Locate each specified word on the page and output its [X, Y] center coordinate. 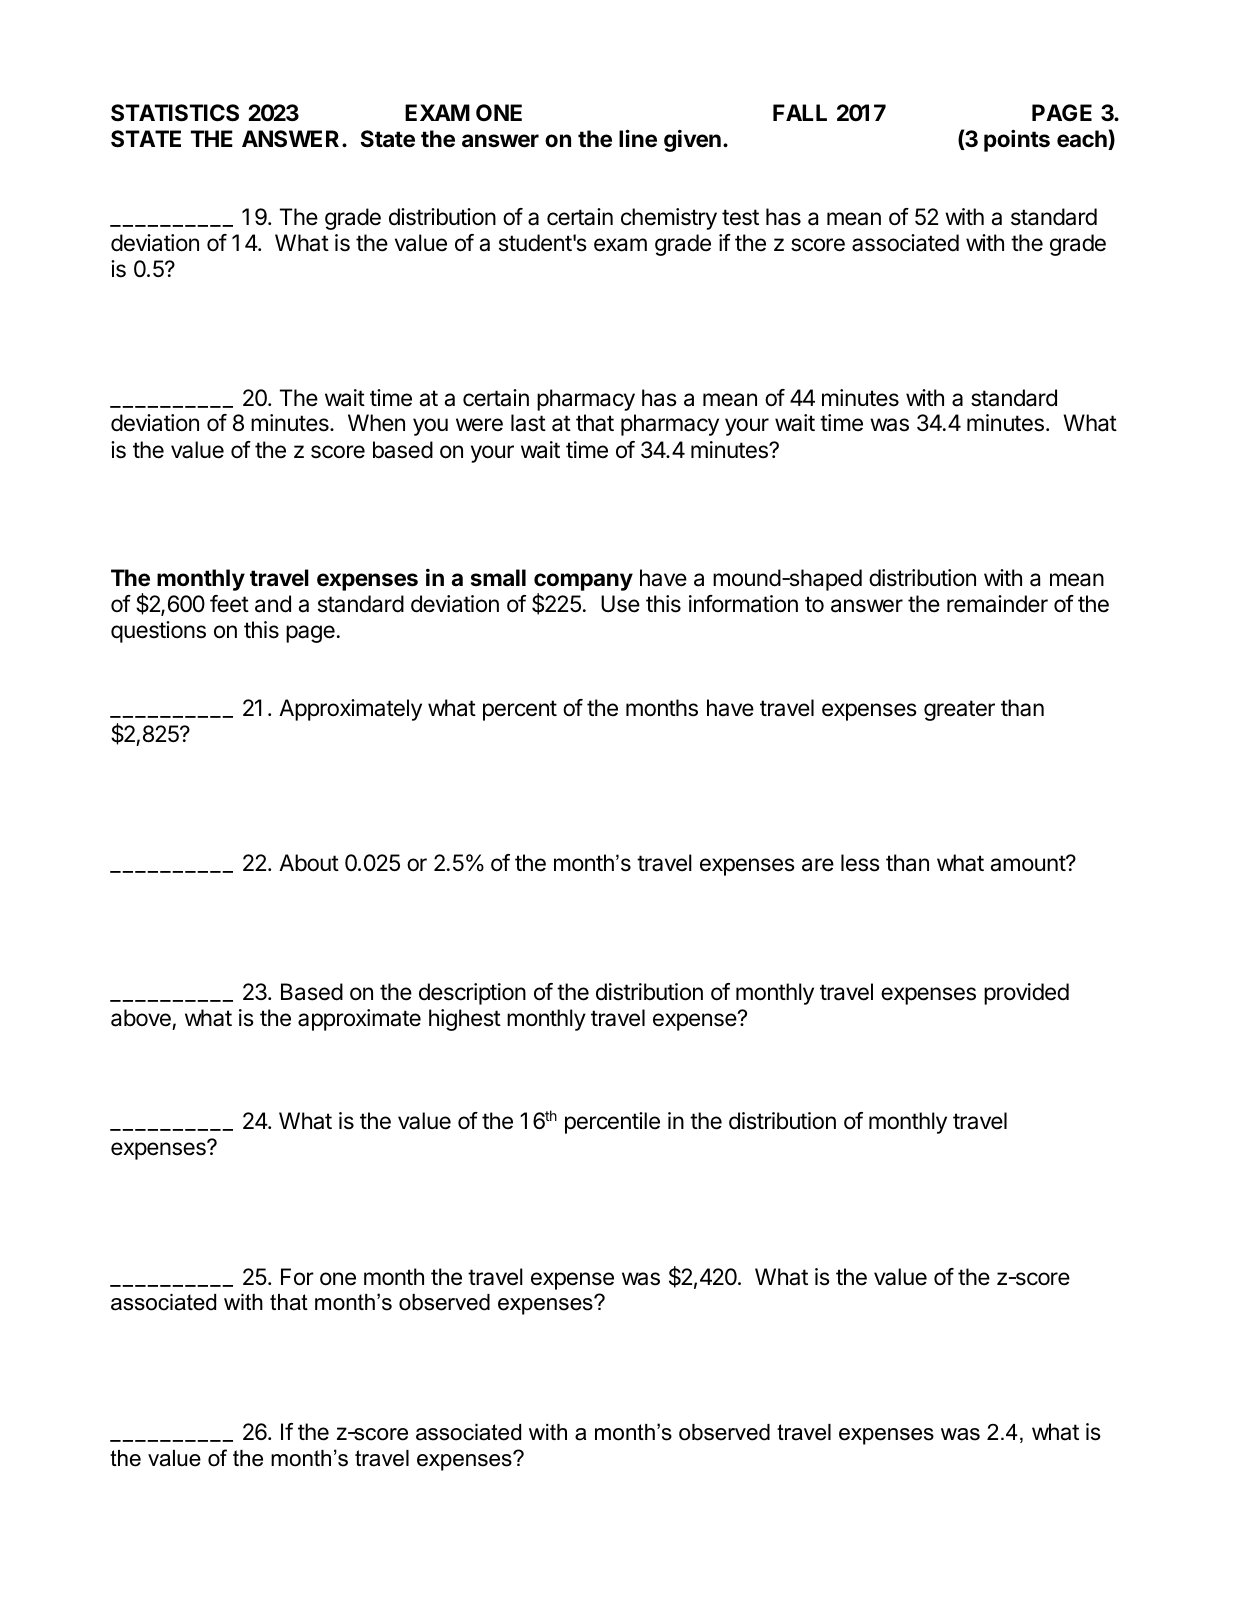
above [141, 1018]
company [583, 583]
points [1017, 140]
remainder [997, 604]
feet [229, 604]
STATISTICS [175, 113]
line [638, 138]
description [472, 994]
